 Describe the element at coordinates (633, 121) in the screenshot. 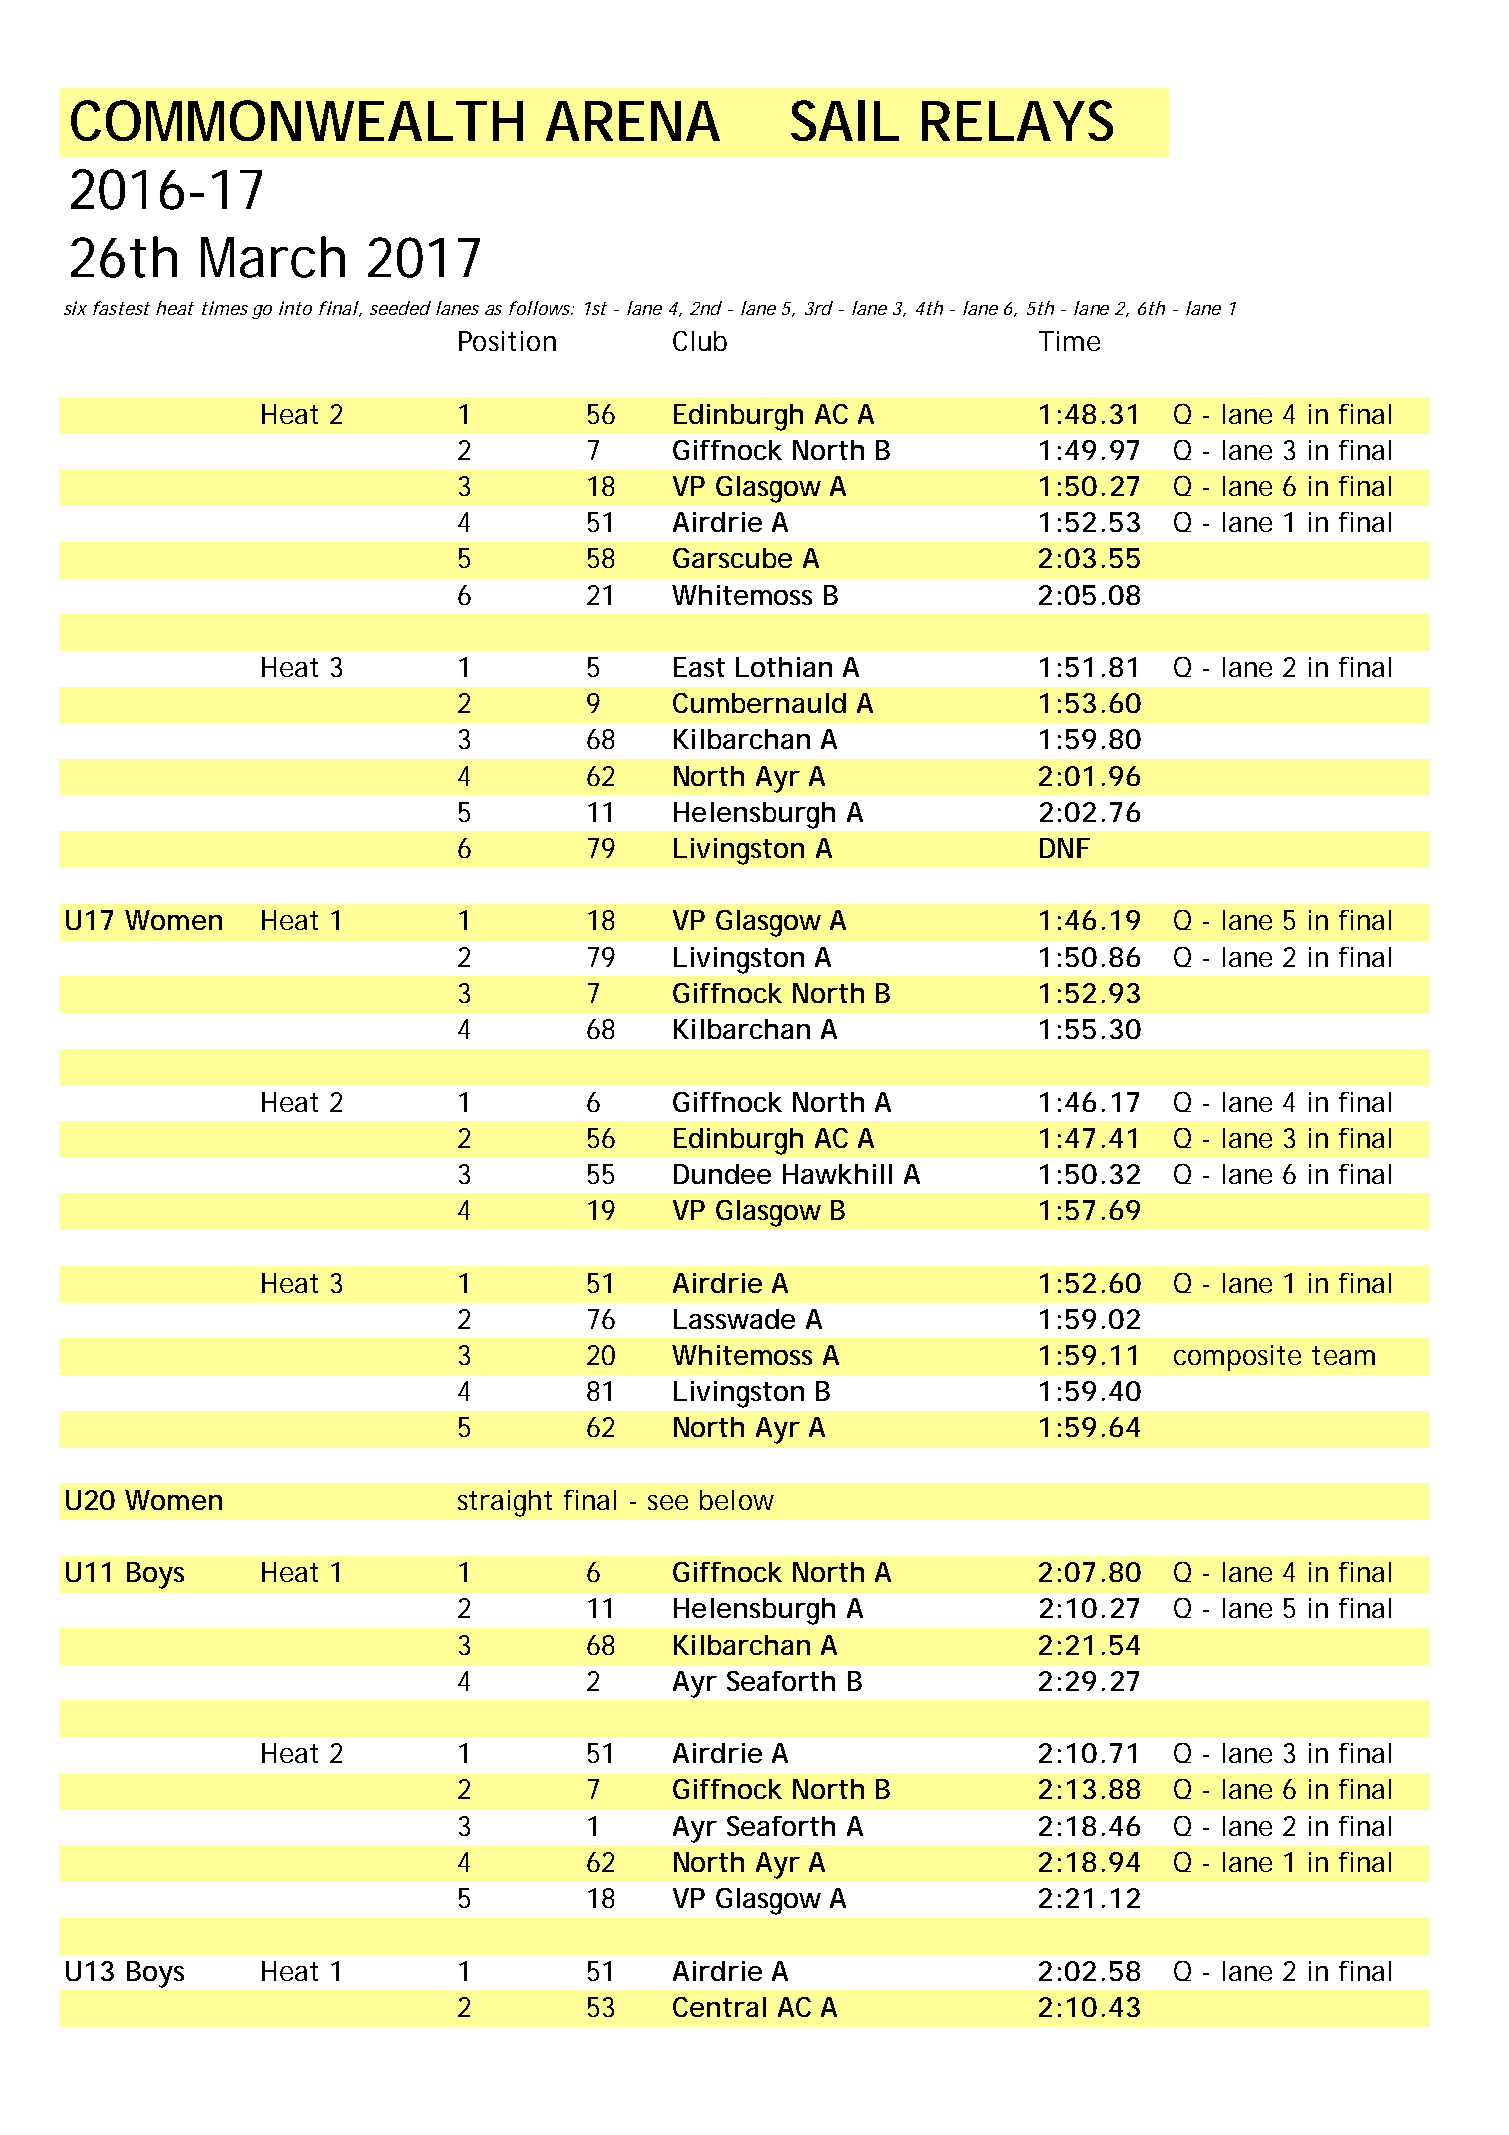

I see `ARENA` at that location.
